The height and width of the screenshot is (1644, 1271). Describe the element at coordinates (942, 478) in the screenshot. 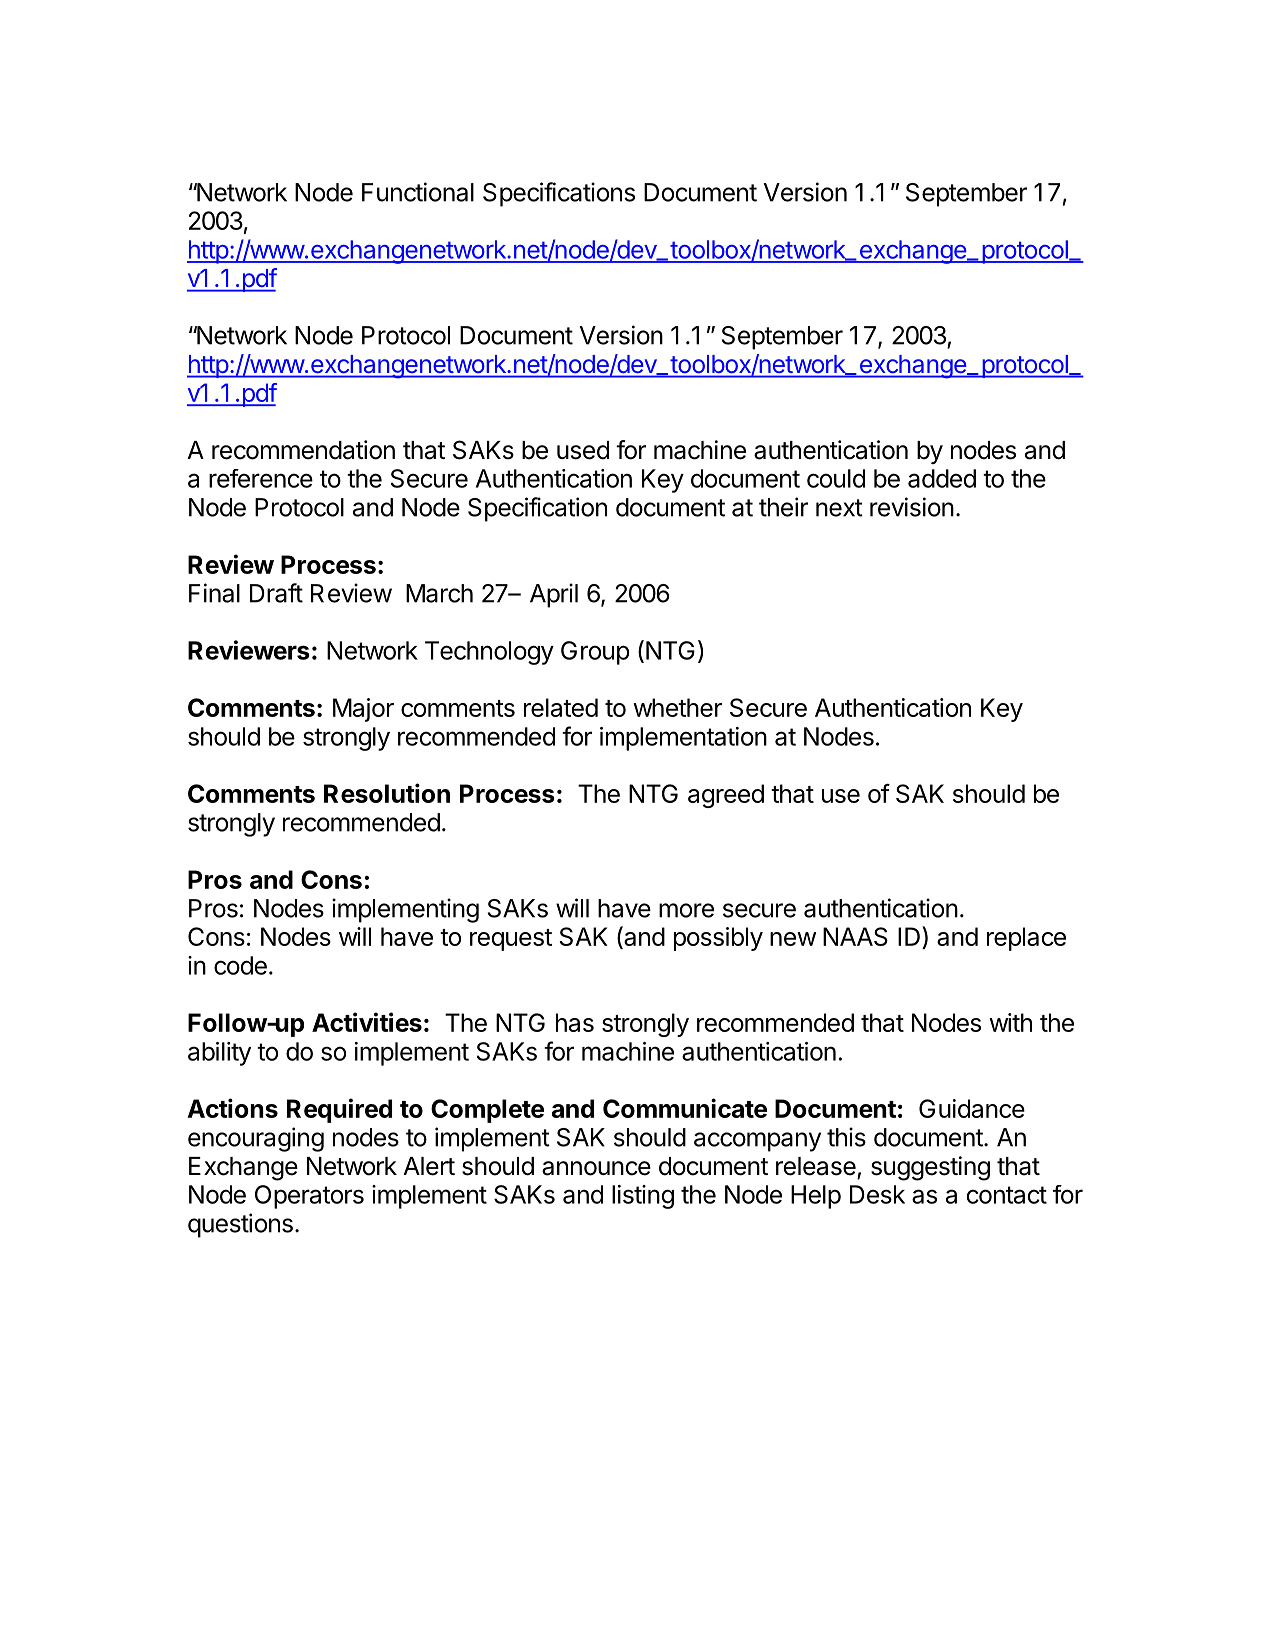

I see `added` at that location.
